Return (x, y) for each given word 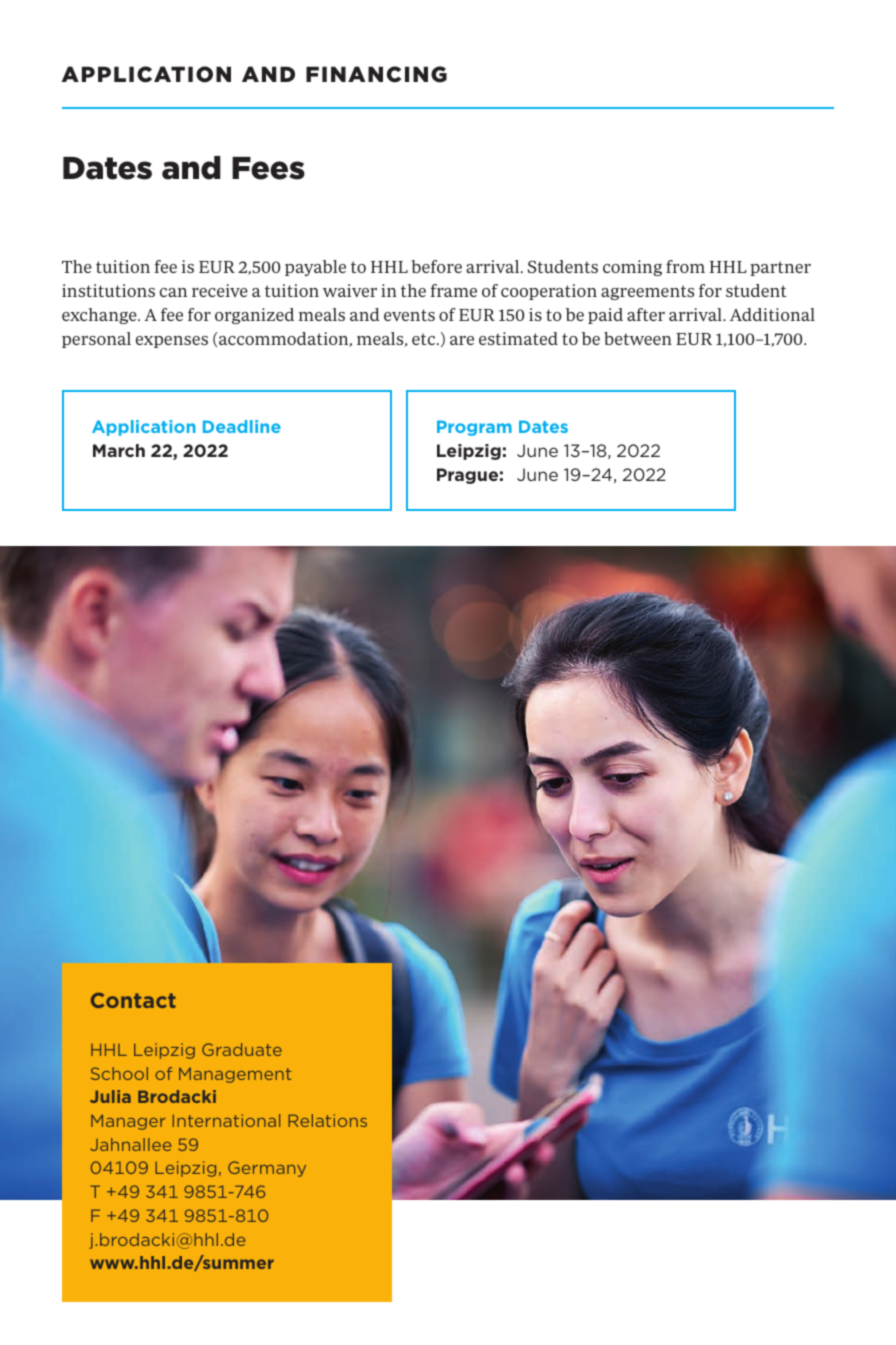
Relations (327, 1120)
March (119, 450)
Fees (268, 168)
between (638, 338)
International (226, 1120)
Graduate (242, 1049)
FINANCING (376, 74)
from (685, 266)
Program (474, 428)
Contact (133, 1000)
